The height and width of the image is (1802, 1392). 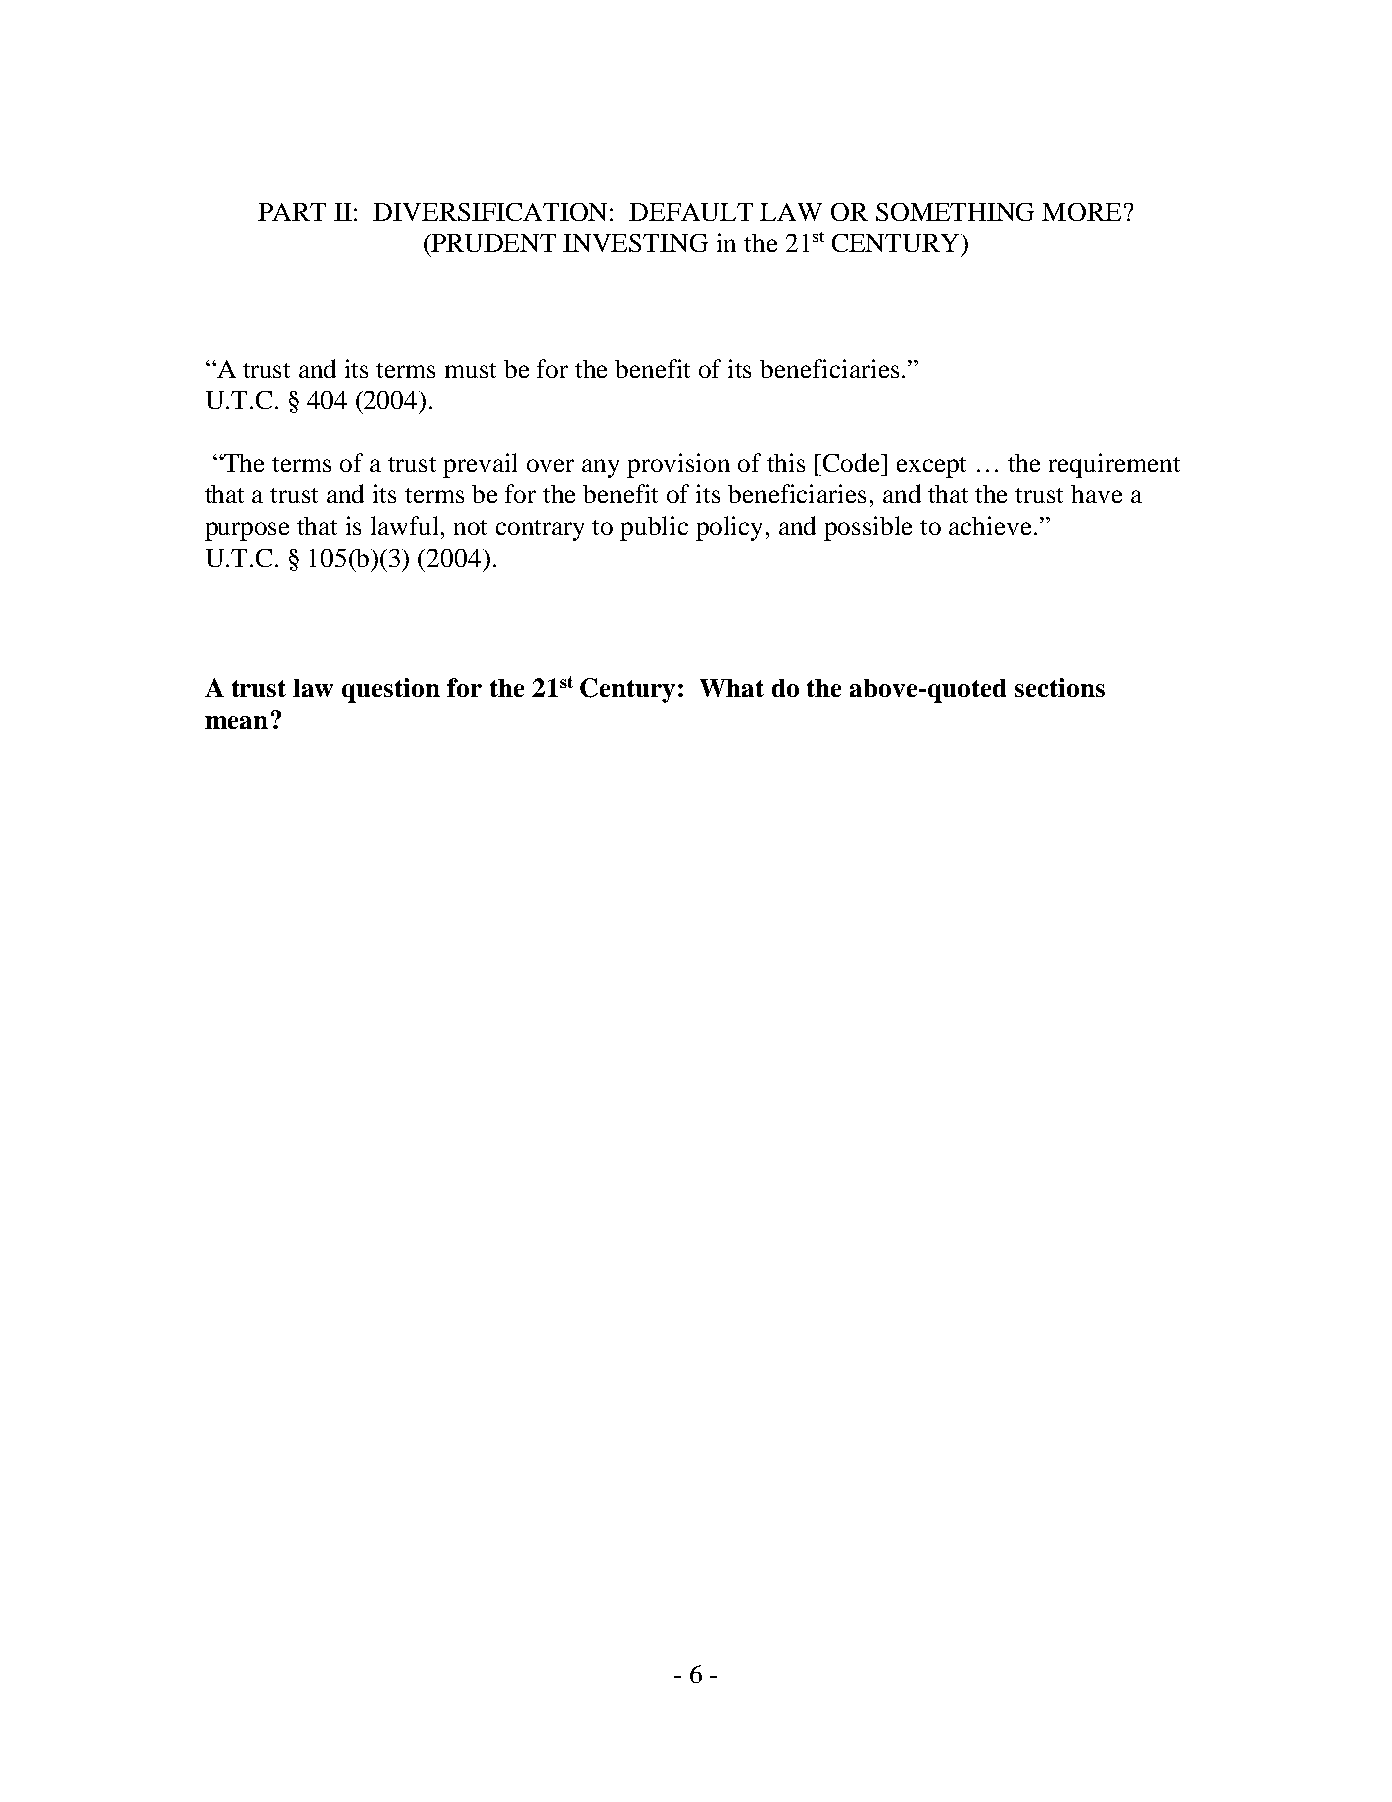 What do you see at coordinates (691, 212) in the image?
I see `DEFAULT` at bounding box center [691, 212].
